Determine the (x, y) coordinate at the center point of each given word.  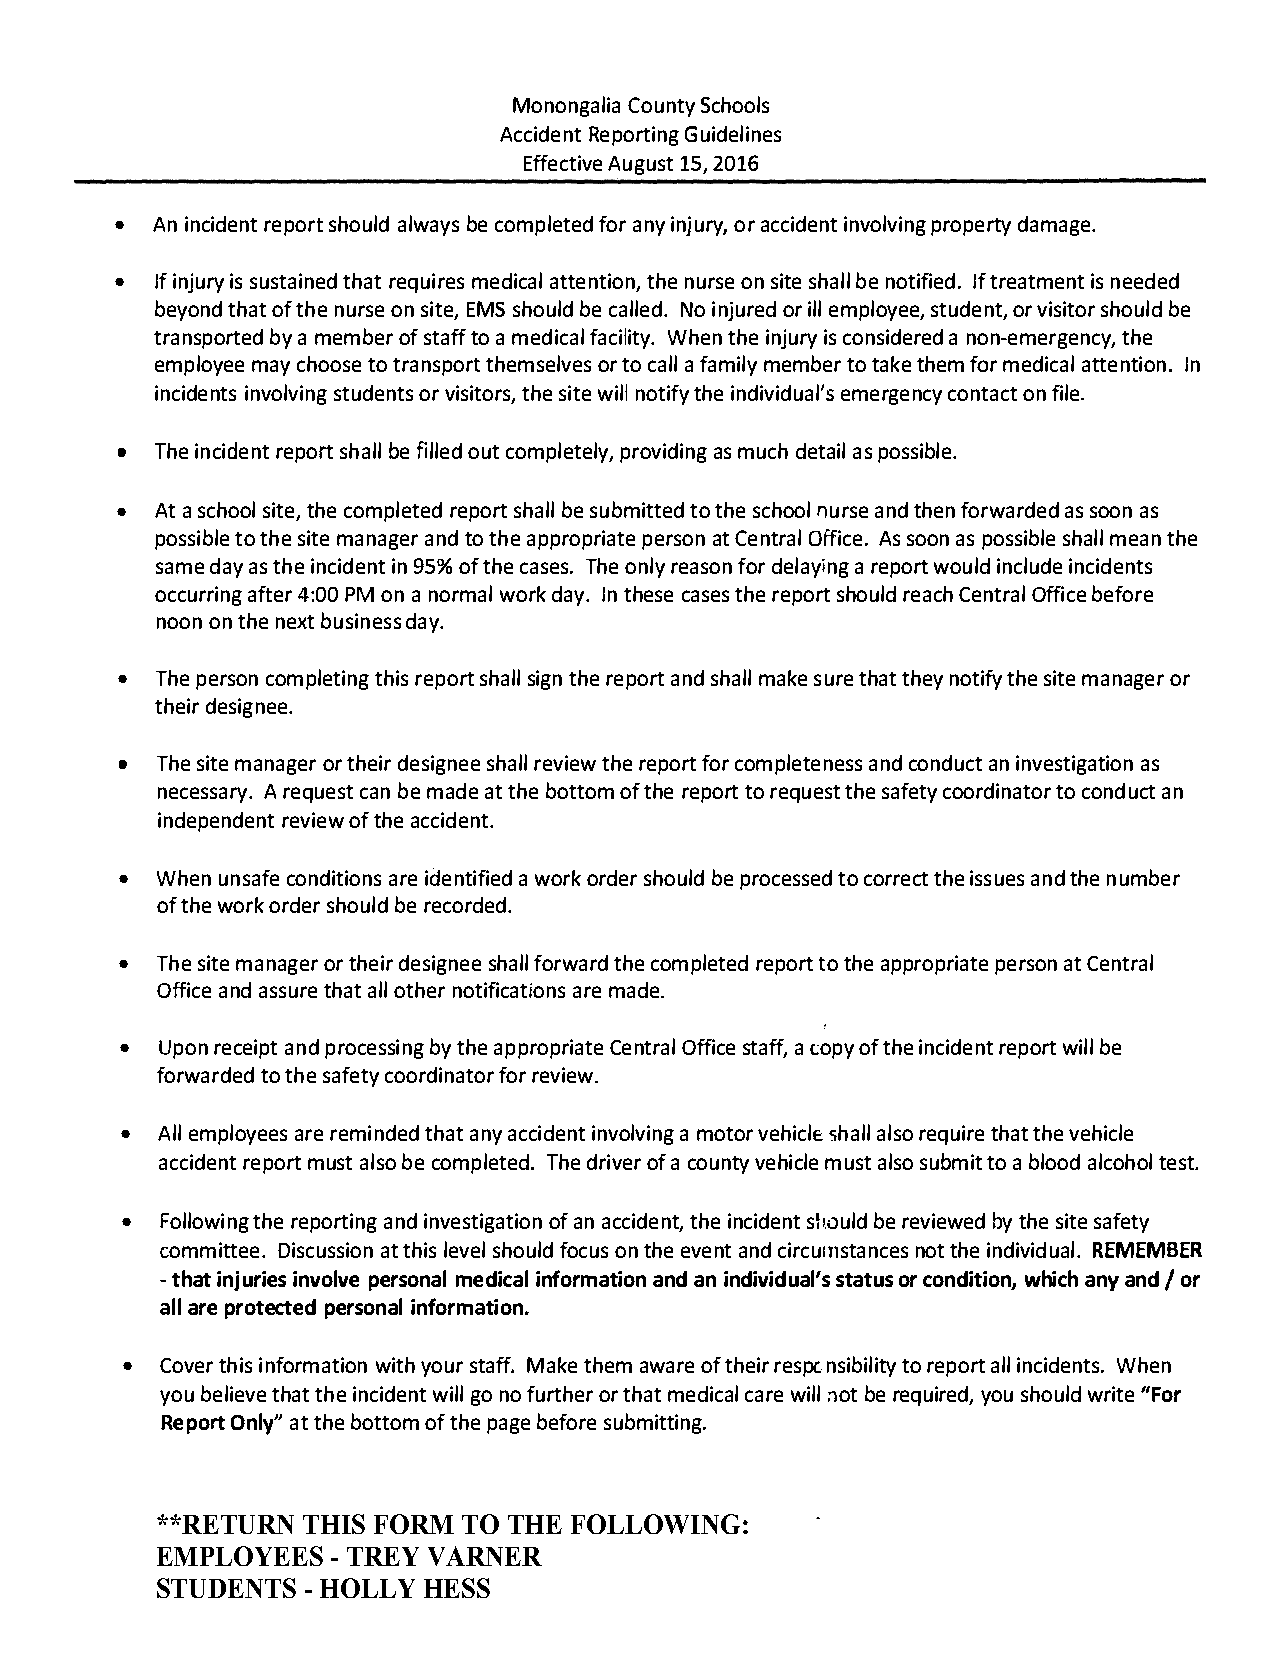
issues (997, 878)
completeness (798, 764)
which (1051, 1278)
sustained (293, 281)
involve (326, 1278)
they (922, 680)
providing (663, 453)
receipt (245, 1049)
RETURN (238, 1524)
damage (1055, 226)
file (1067, 392)
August (640, 165)
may (271, 368)
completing (317, 679)
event (706, 1251)
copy (832, 1051)
